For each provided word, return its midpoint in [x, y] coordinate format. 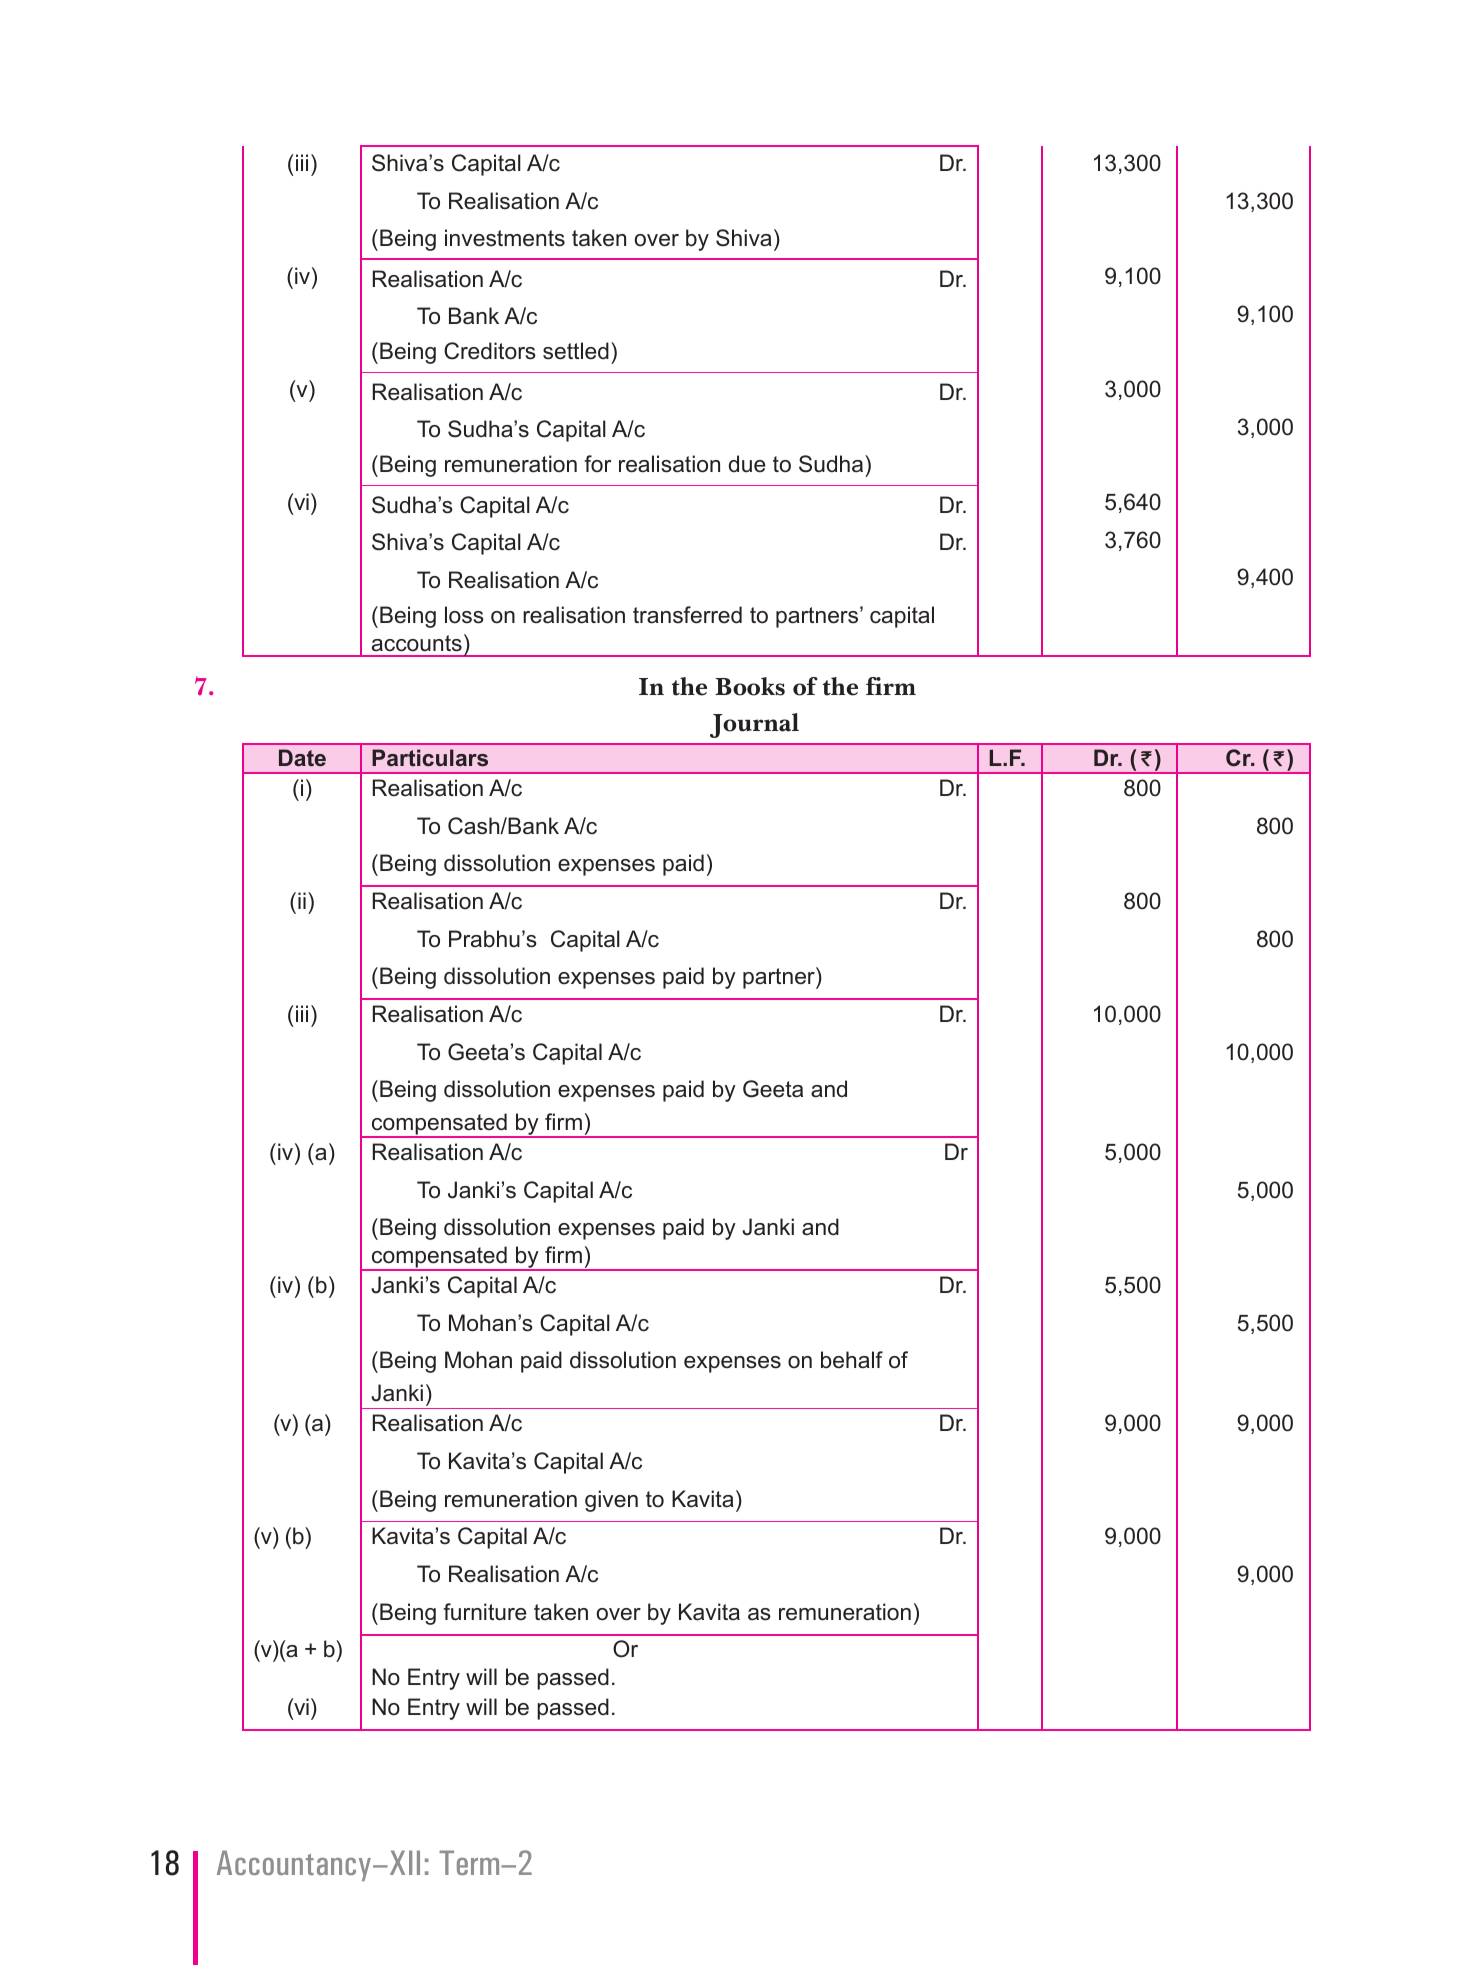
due [747, 464]
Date [302, 758]
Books [750, 686]
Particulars [430, 758]
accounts [417, 643]
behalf [852, 1360]
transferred [687, 615]
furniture [485, 1612]
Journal [754, 725]
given [611, 1501]
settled [576, 351]
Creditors [490, 351]
